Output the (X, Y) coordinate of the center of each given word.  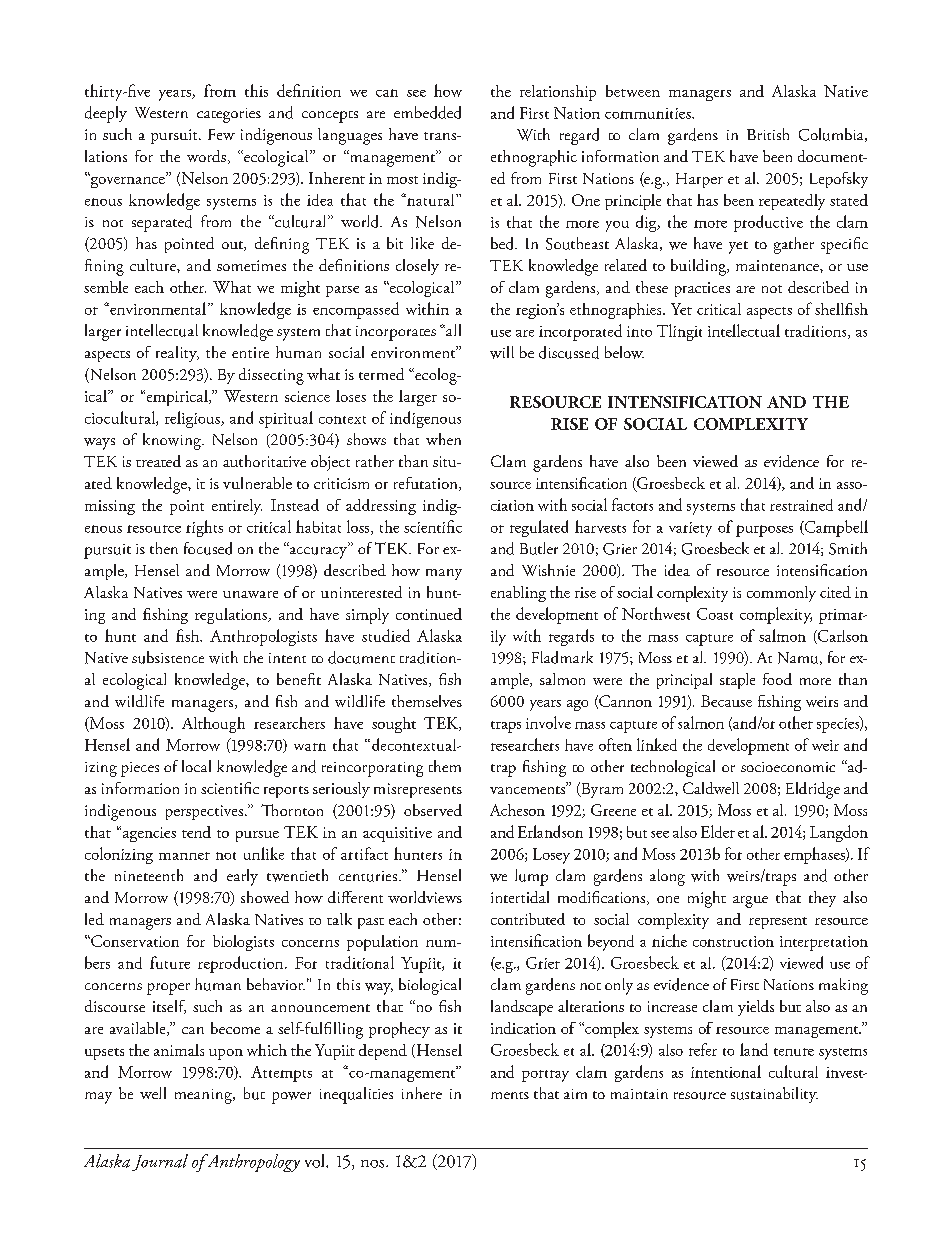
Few (221, 134)
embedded (427, 112)
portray (545, 1076)
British (768, 134)
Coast (715, 614)
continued (429, 614)
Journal (160, 1162)
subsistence (168, 657)
